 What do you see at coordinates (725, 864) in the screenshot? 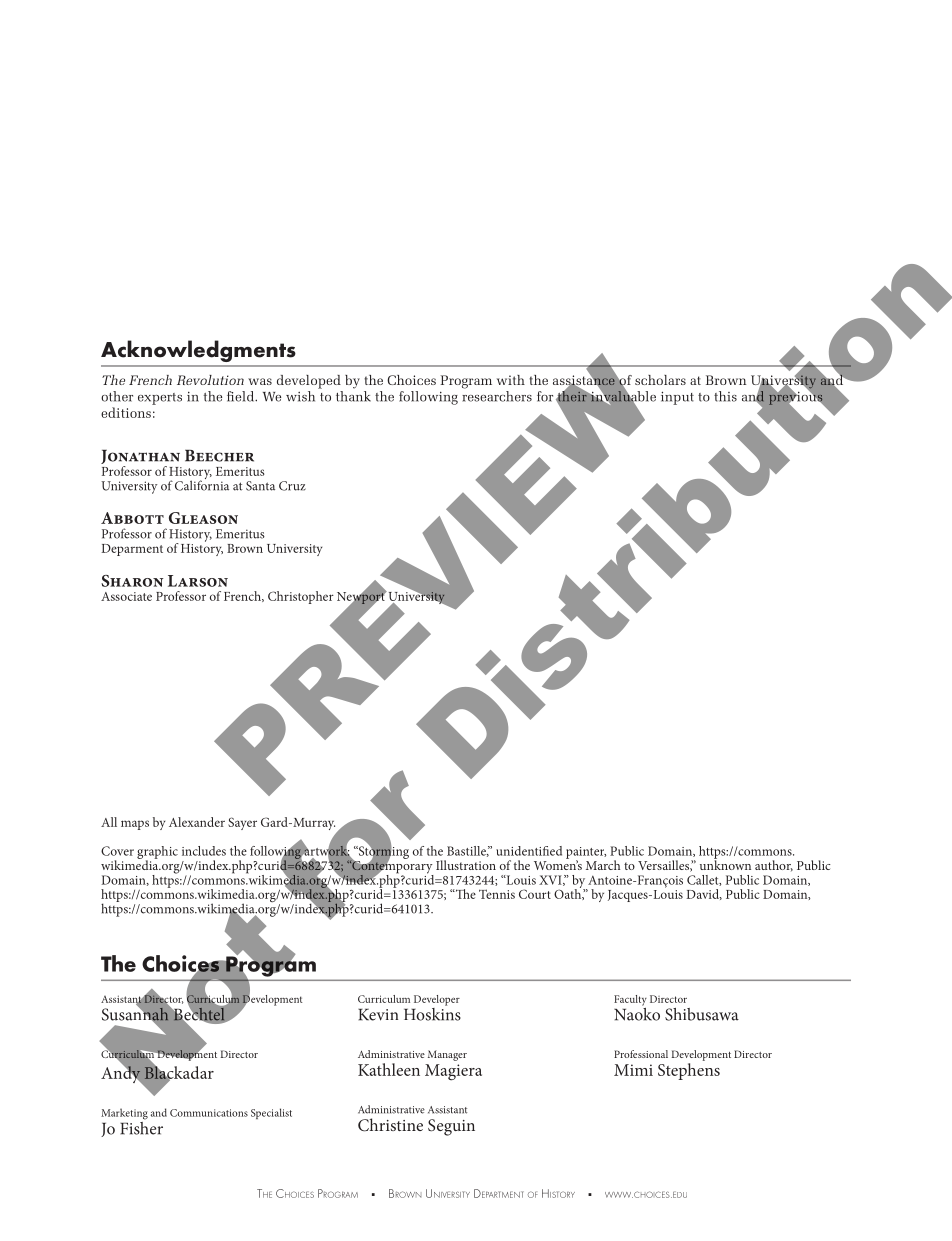
I see `unknown` at bounding box center [725, 864].
